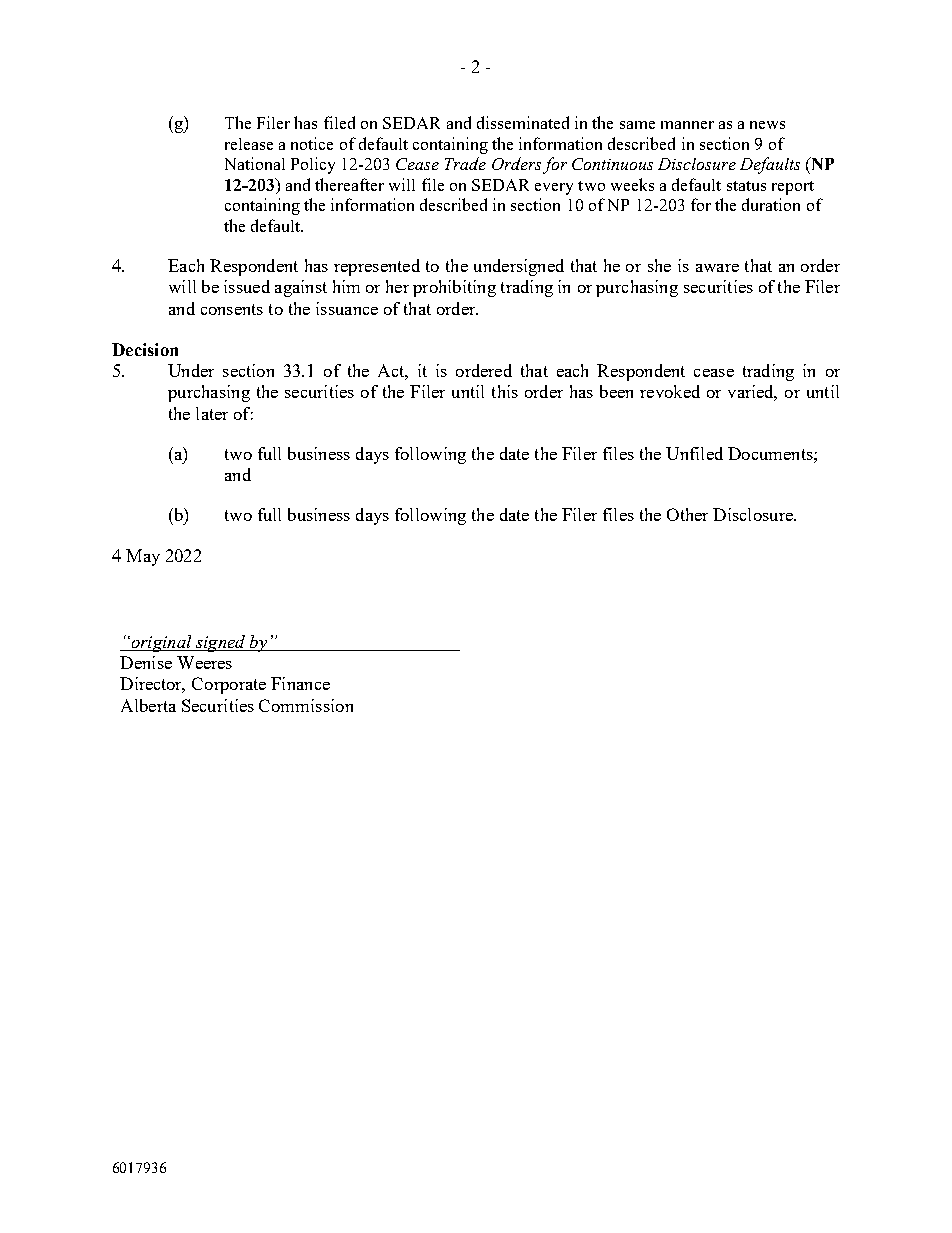 This screenshot has height=1233, width=952. What do you see at coordinates (687, 125) in the screenshot?
I see `manner` at bounding box center [687, 125].
